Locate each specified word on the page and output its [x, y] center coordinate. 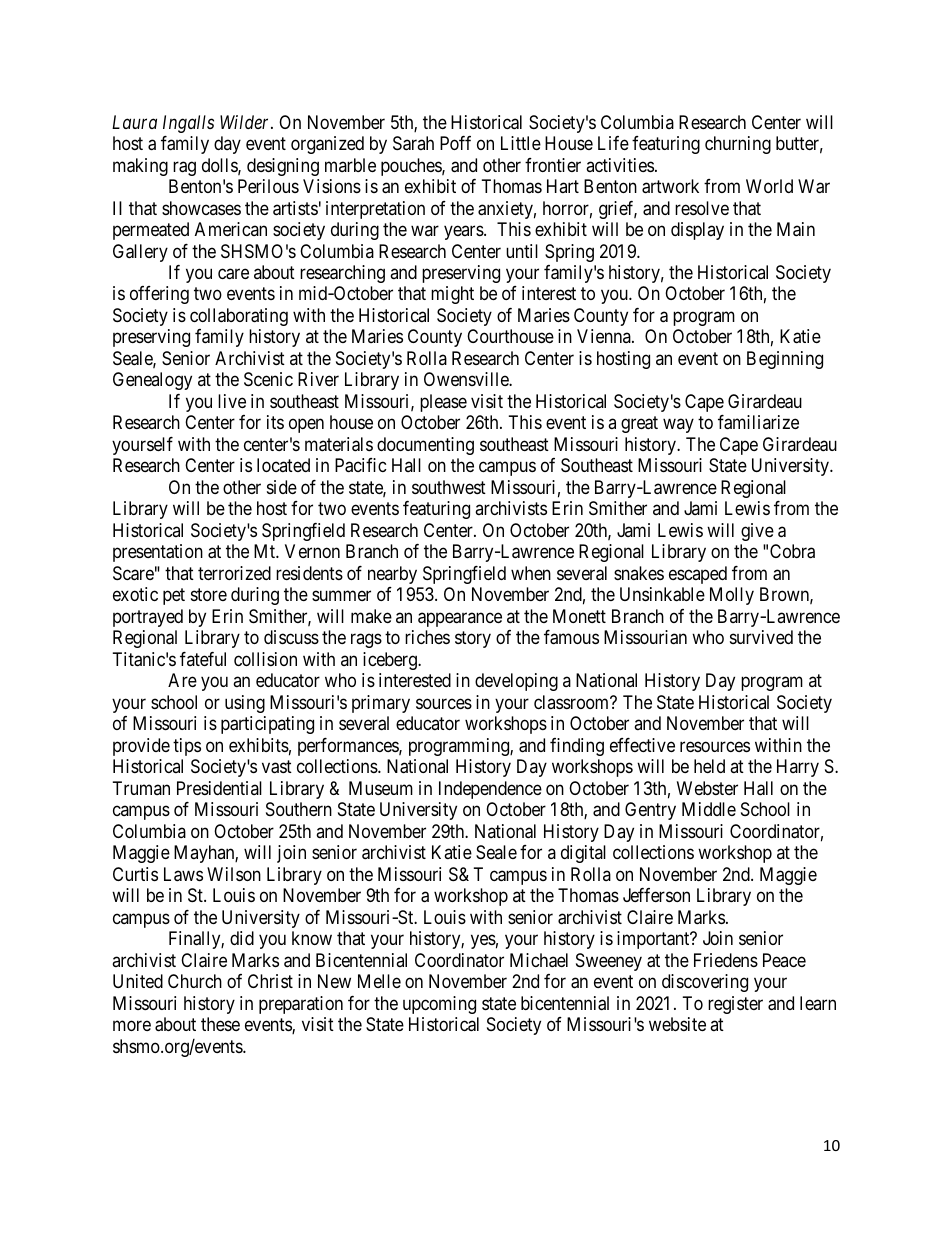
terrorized [234, 573]
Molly [732, 596]
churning [738, 145]
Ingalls [188, 124]
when [531, 573]
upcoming [439, 1005]
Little [521, 143]
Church [195, 981]
